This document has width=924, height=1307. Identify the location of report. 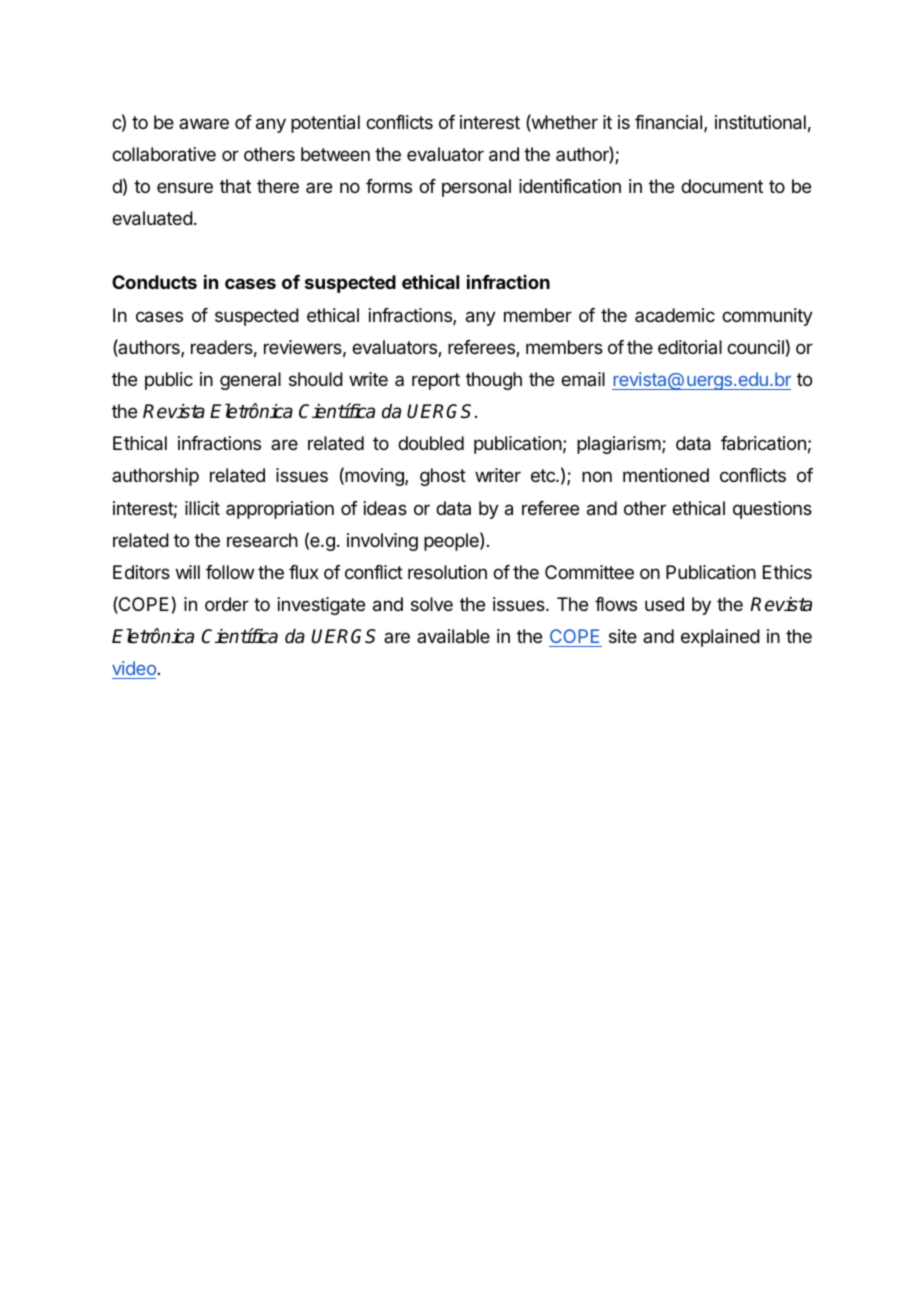
(436, 381).
